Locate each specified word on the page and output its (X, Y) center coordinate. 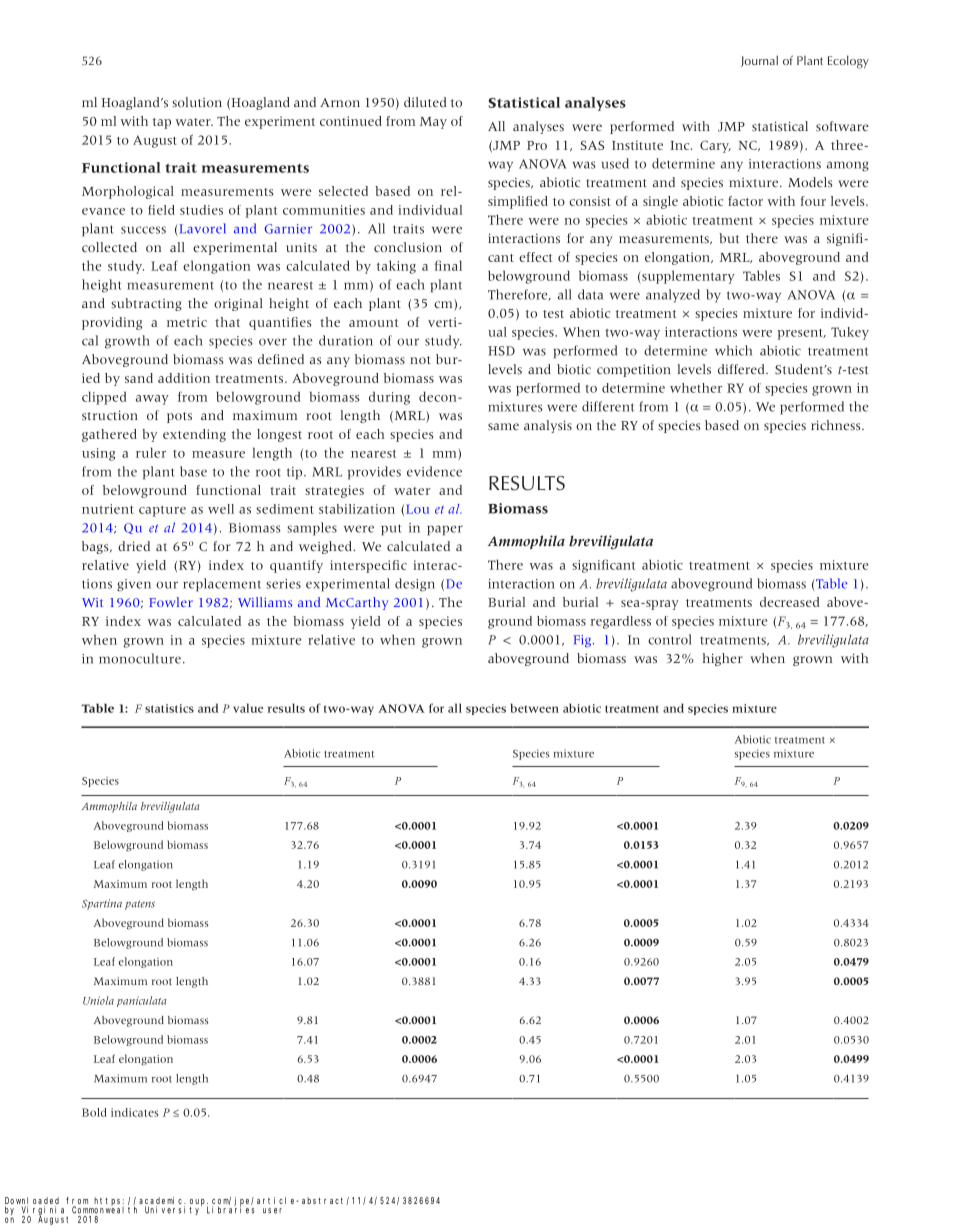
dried (134, 546)
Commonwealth (104, 1209)
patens (140, 905)
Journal (759, 61)
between (535, 708)
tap (162, 123)
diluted (425, 102)
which (733, 350)
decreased (790, 602)
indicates (134, 1112)
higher (723, 659)
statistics (169, 708)
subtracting (146, 304)
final (448, 265)
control (670, 639)
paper (445, 530)
